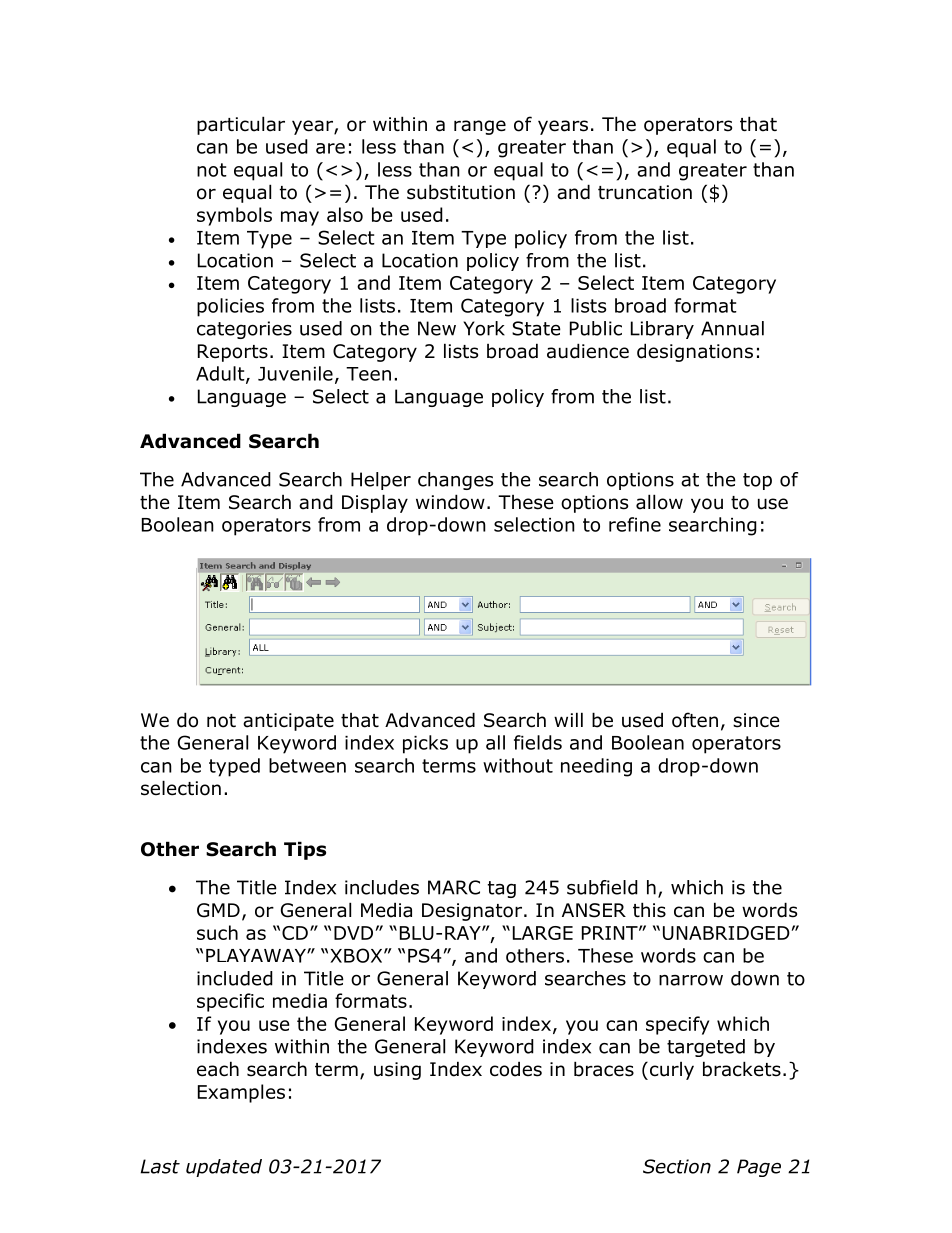 The width and height of the screenshot is (952, 1233). I want to click on picks, so click(425, 744).
